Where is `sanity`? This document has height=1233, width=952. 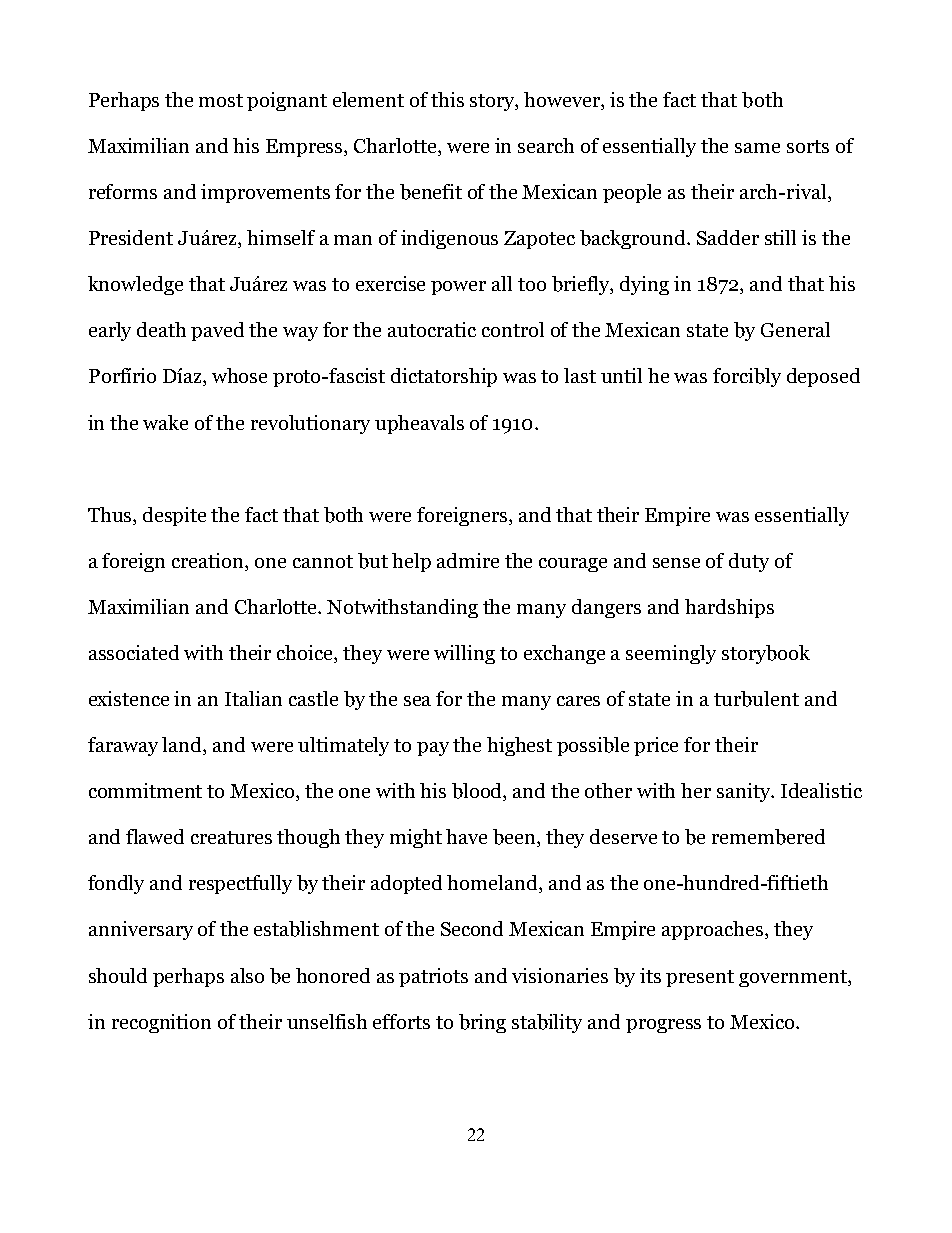
sanity is located at coordinates (745, 792).
